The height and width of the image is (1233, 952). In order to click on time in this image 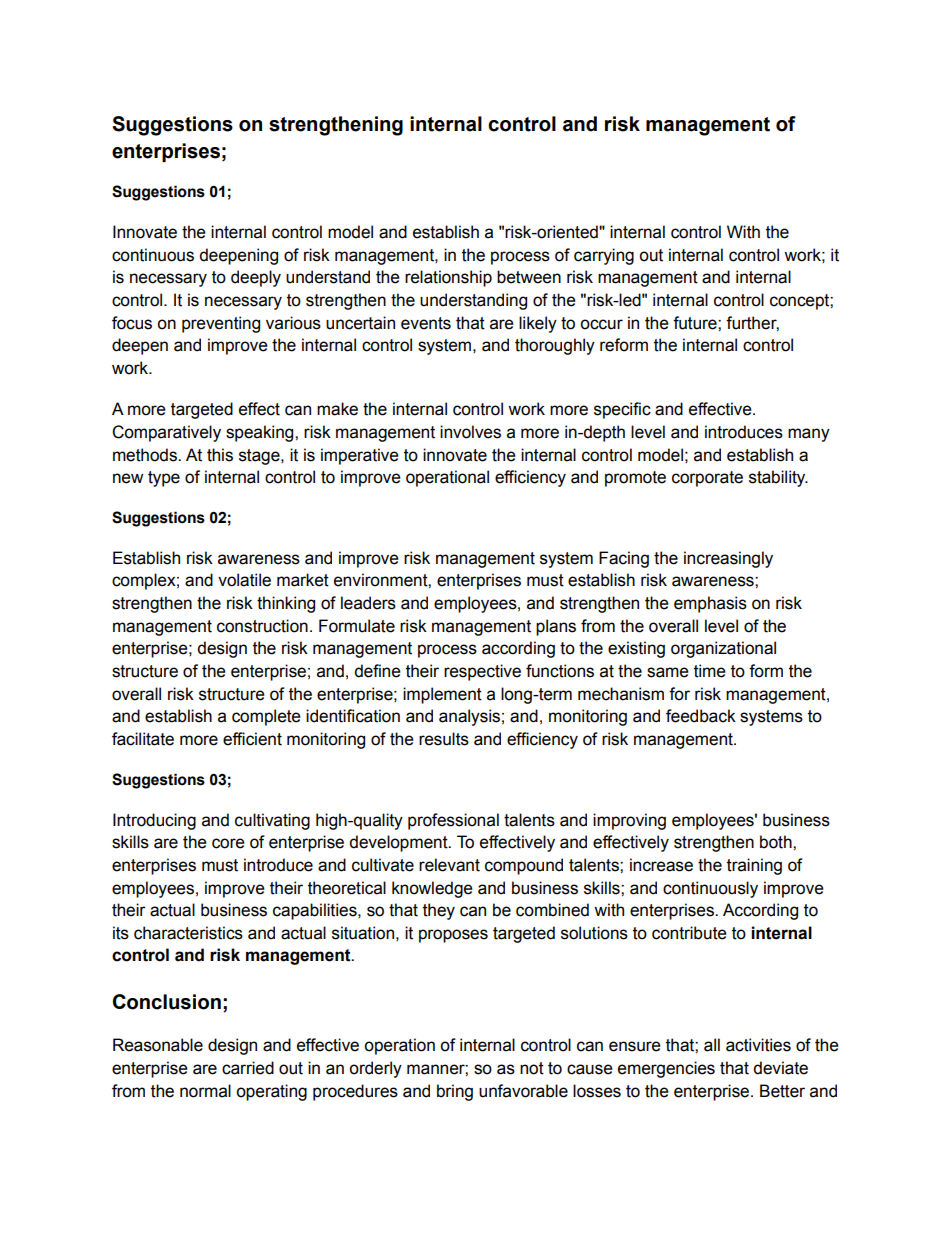, I will do `click(710, 671)`.
